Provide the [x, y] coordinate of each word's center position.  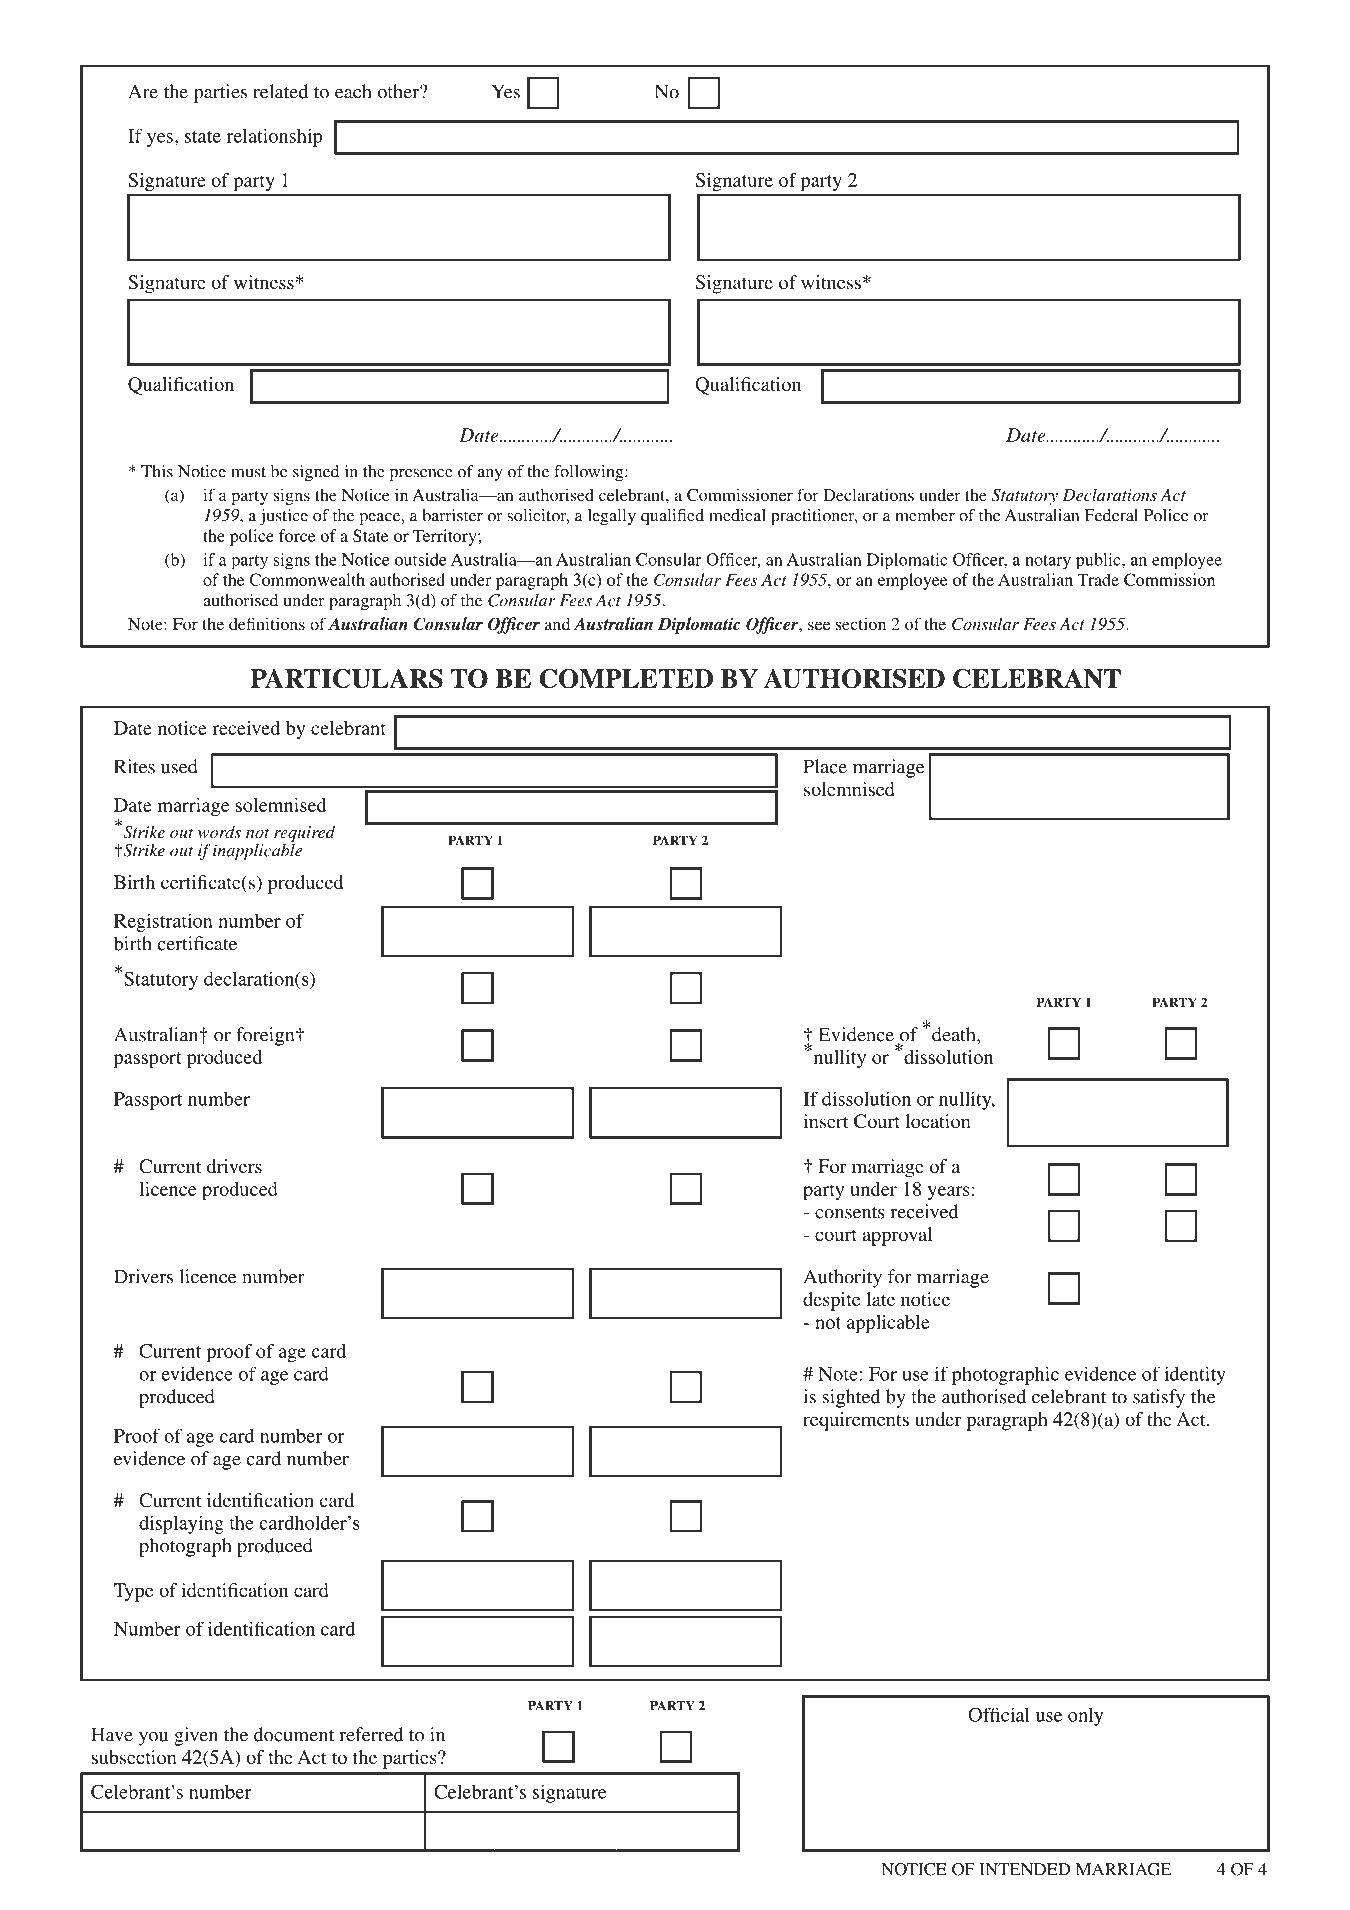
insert [825, 1121]
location [938, 1121]
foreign [266, 1036]
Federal [1111, 515]
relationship [274, 138]
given [196, 1736]
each [353, 91]
